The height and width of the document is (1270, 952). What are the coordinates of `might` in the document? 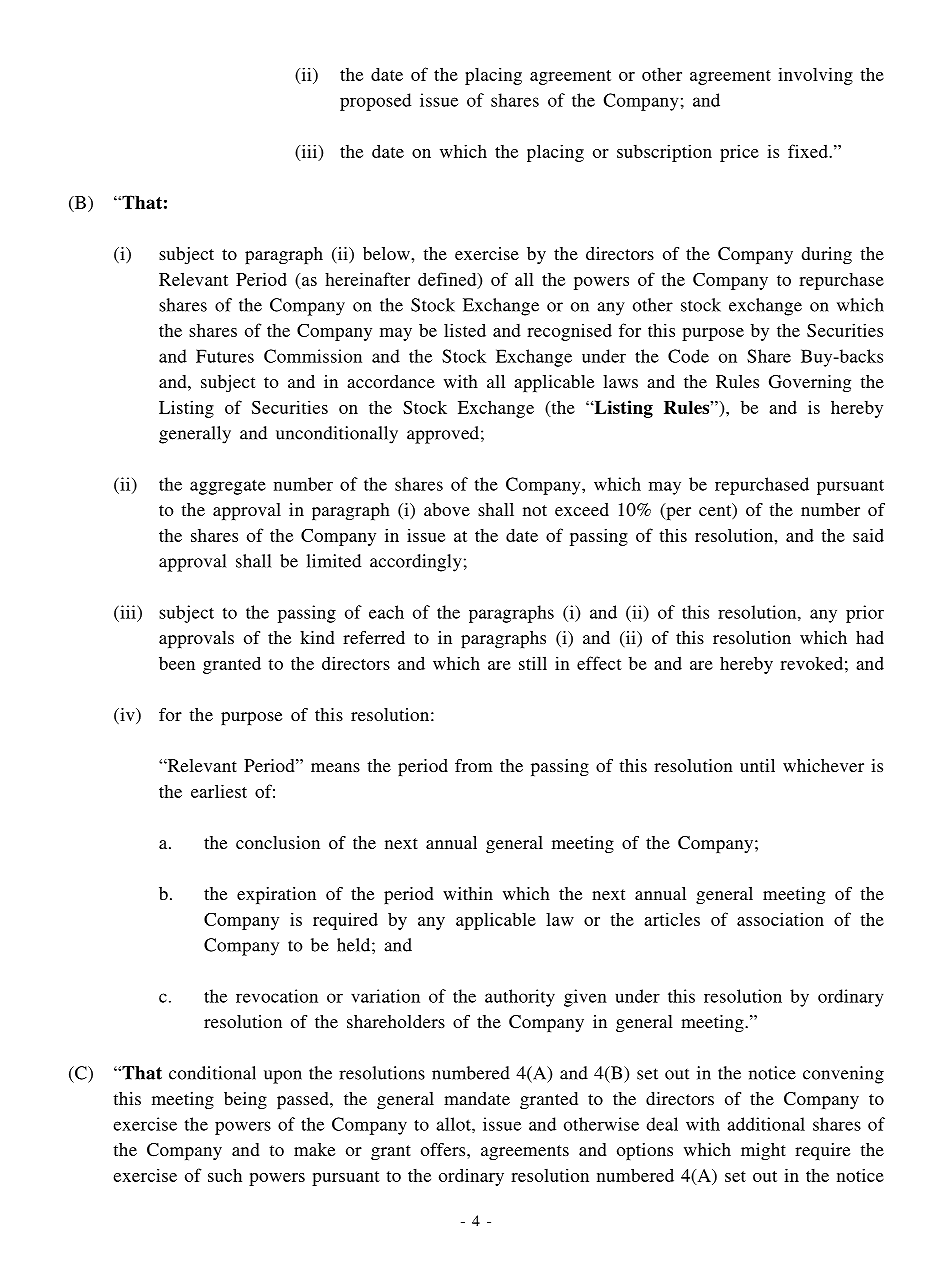 It's located at (763, 1151).
